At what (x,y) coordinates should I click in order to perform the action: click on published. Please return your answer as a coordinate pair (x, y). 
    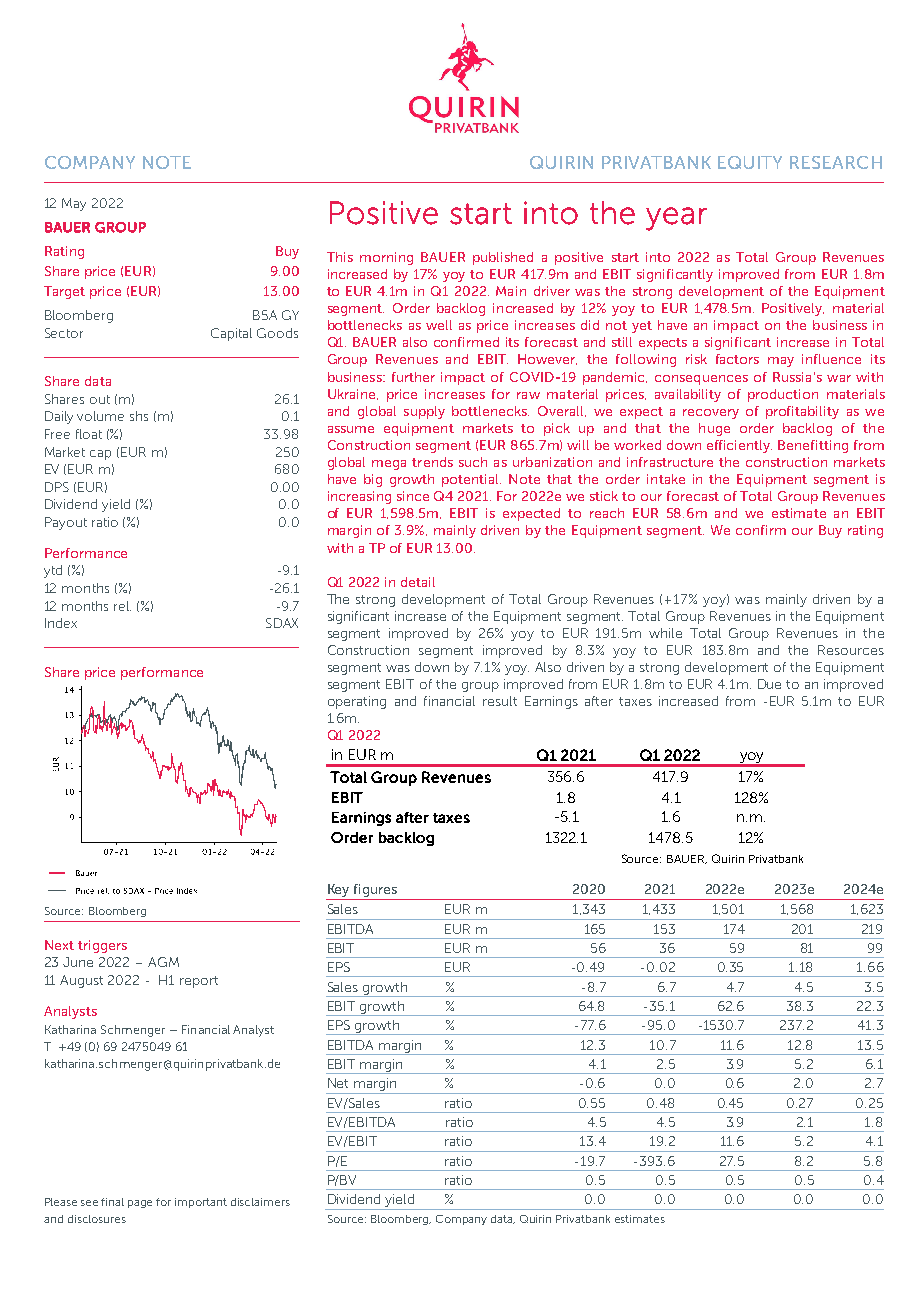
    Looking at the image, I should click on (503, 258).
